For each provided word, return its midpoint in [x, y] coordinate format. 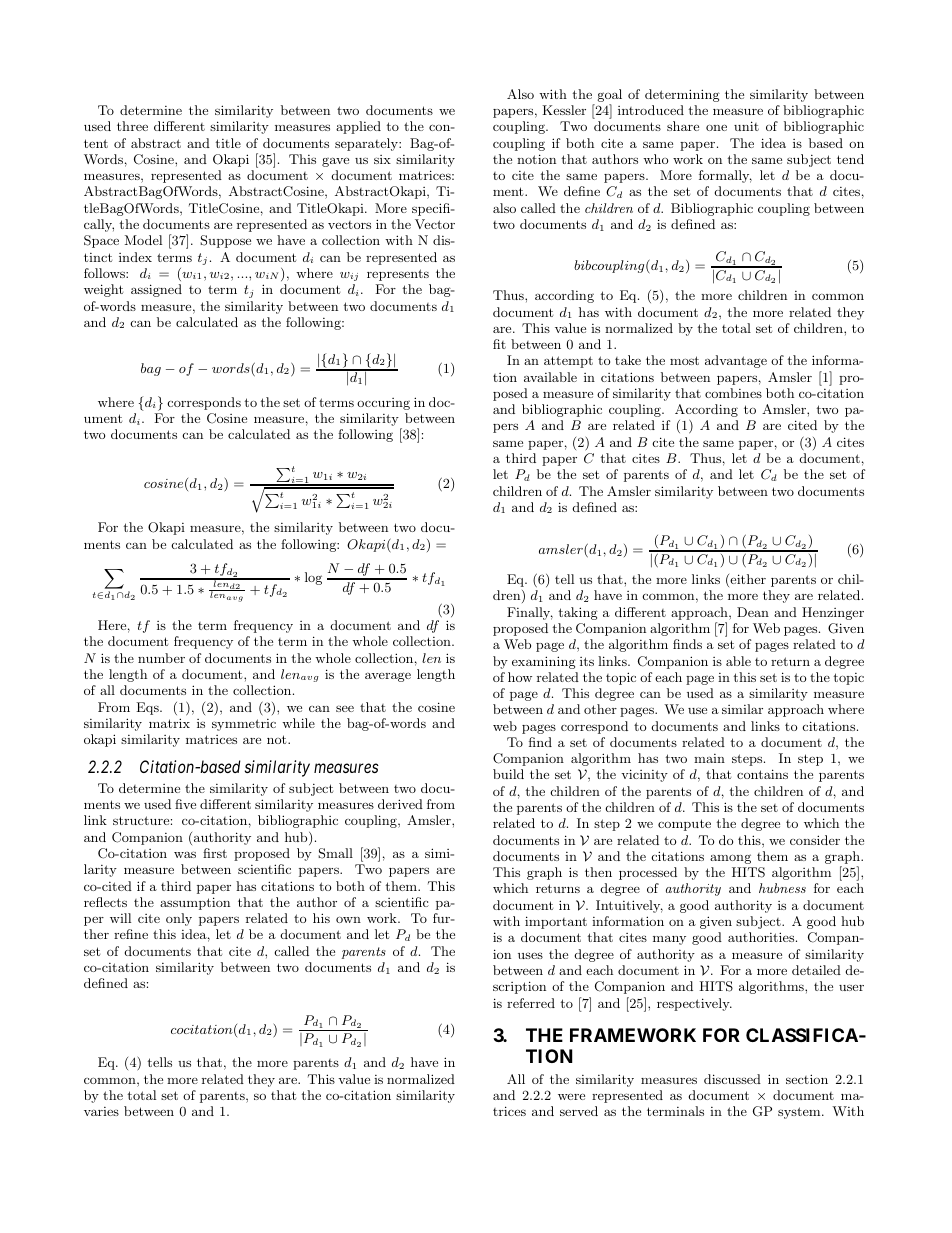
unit [746, 126]
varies [101, 1111]
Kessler [564, 110]
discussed [732, 1079]
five [185, 804]
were [571, 1097]
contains [762, 774]
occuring [383, 404]
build [508, 774]
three [132, 126]
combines [733, 393]
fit [499, 344]
